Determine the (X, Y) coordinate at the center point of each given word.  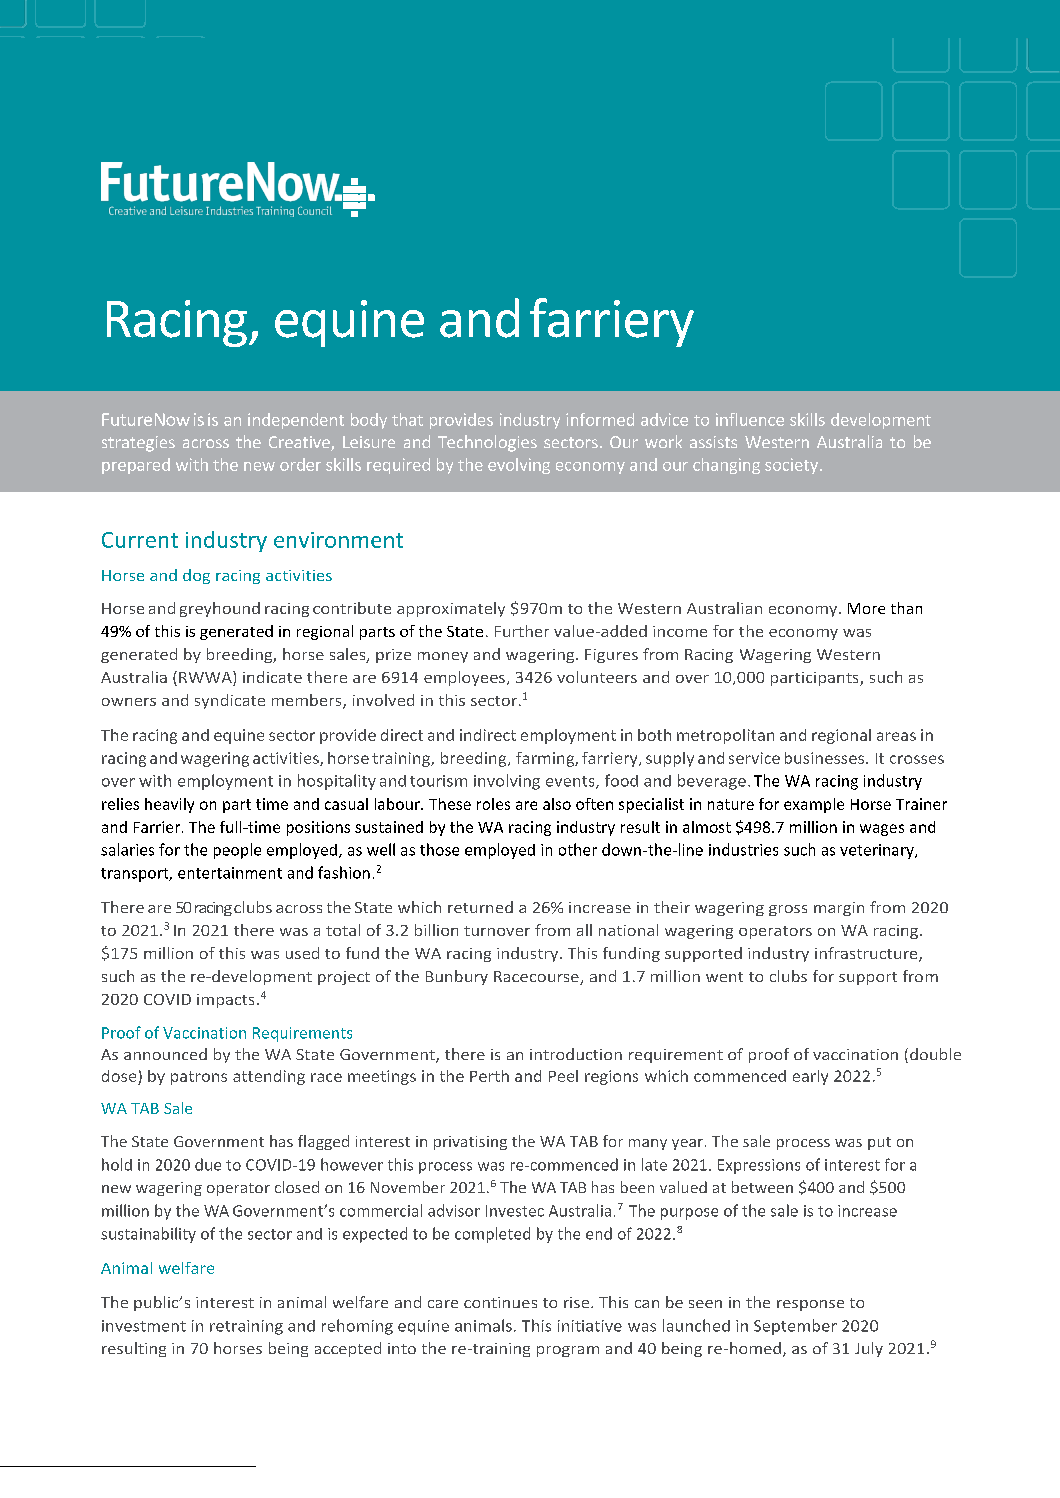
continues (500, 1302)
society (791, 466)
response (810, 1305)
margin (839, 909)
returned (480, 907)
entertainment (230, 873)
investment (144, 1326)
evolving (519, 466)
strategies (138, 444)
